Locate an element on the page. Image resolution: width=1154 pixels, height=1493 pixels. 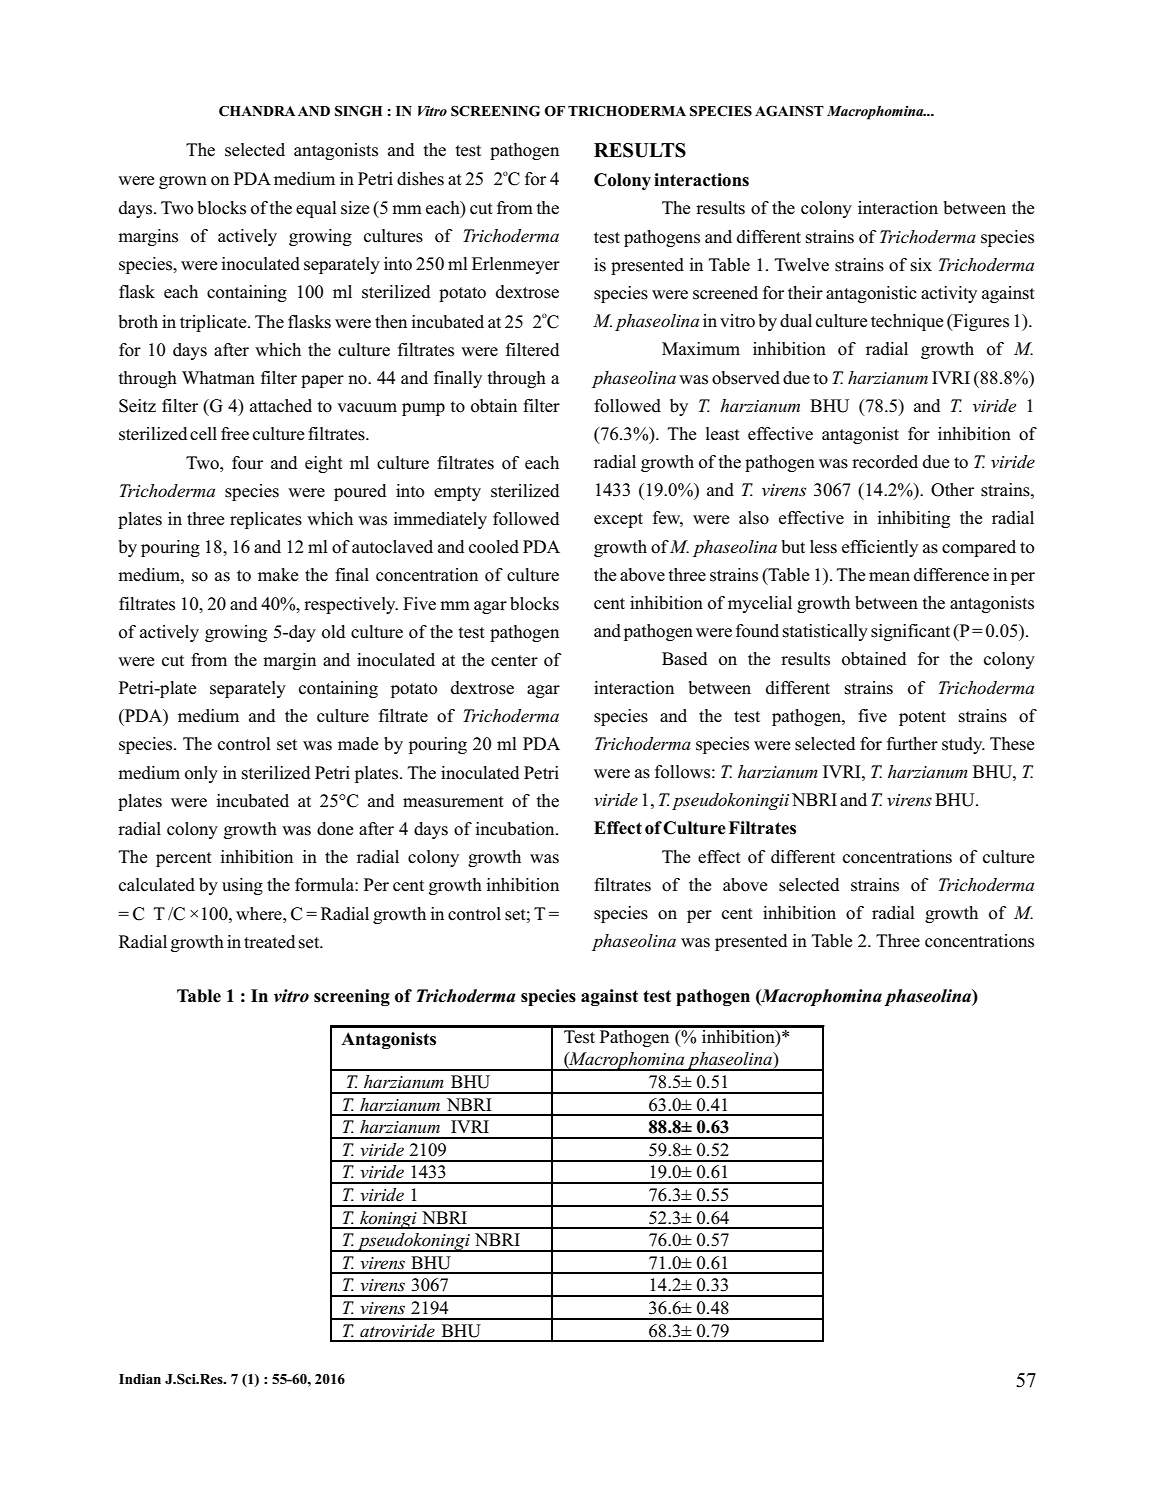
study is located at coordinates (963, 745).
